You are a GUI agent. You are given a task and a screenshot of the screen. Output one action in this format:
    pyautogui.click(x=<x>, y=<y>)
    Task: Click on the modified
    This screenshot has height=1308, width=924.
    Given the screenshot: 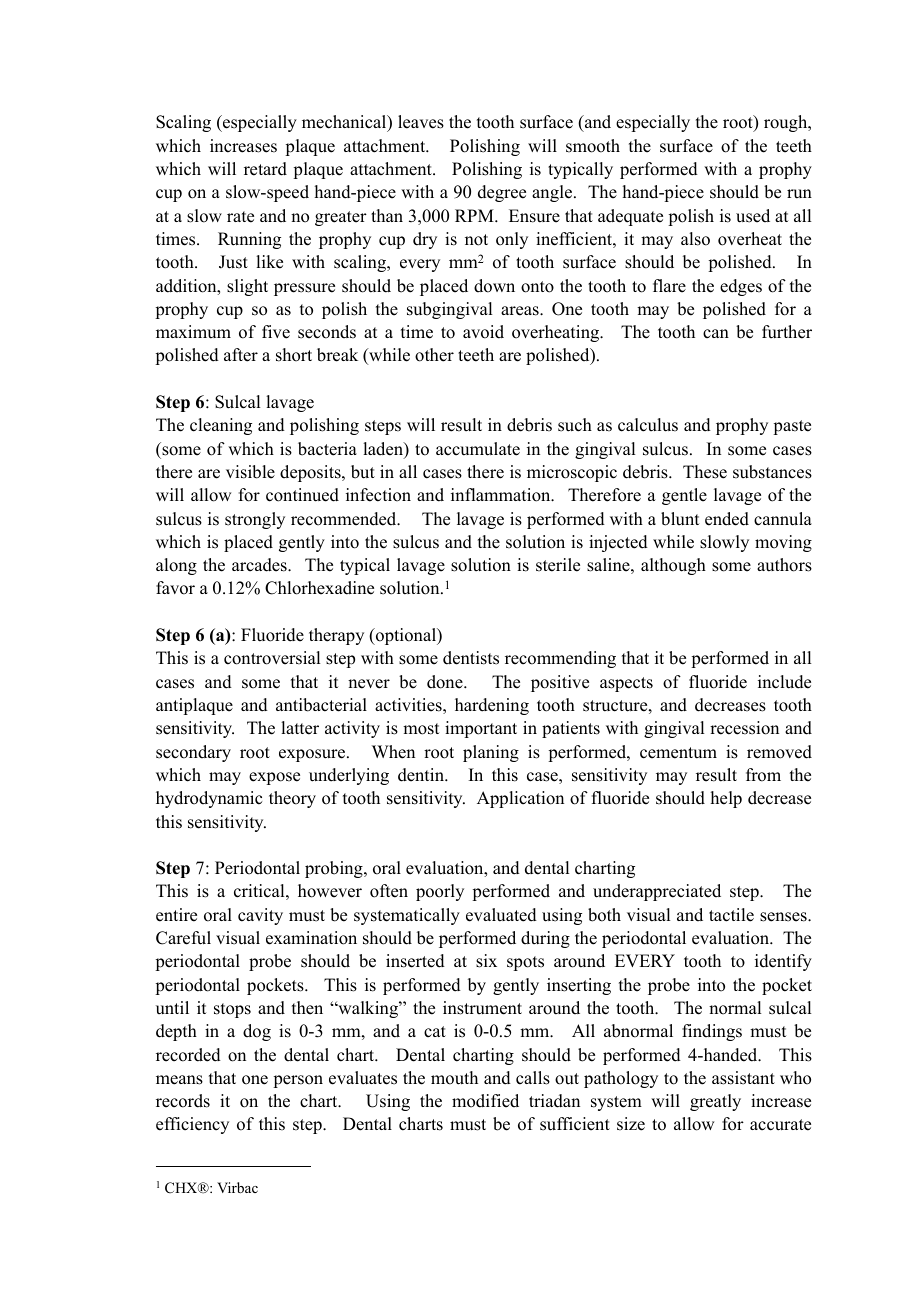 What is the action you would take?
    pyautogui.click(x=485, y=1101)
